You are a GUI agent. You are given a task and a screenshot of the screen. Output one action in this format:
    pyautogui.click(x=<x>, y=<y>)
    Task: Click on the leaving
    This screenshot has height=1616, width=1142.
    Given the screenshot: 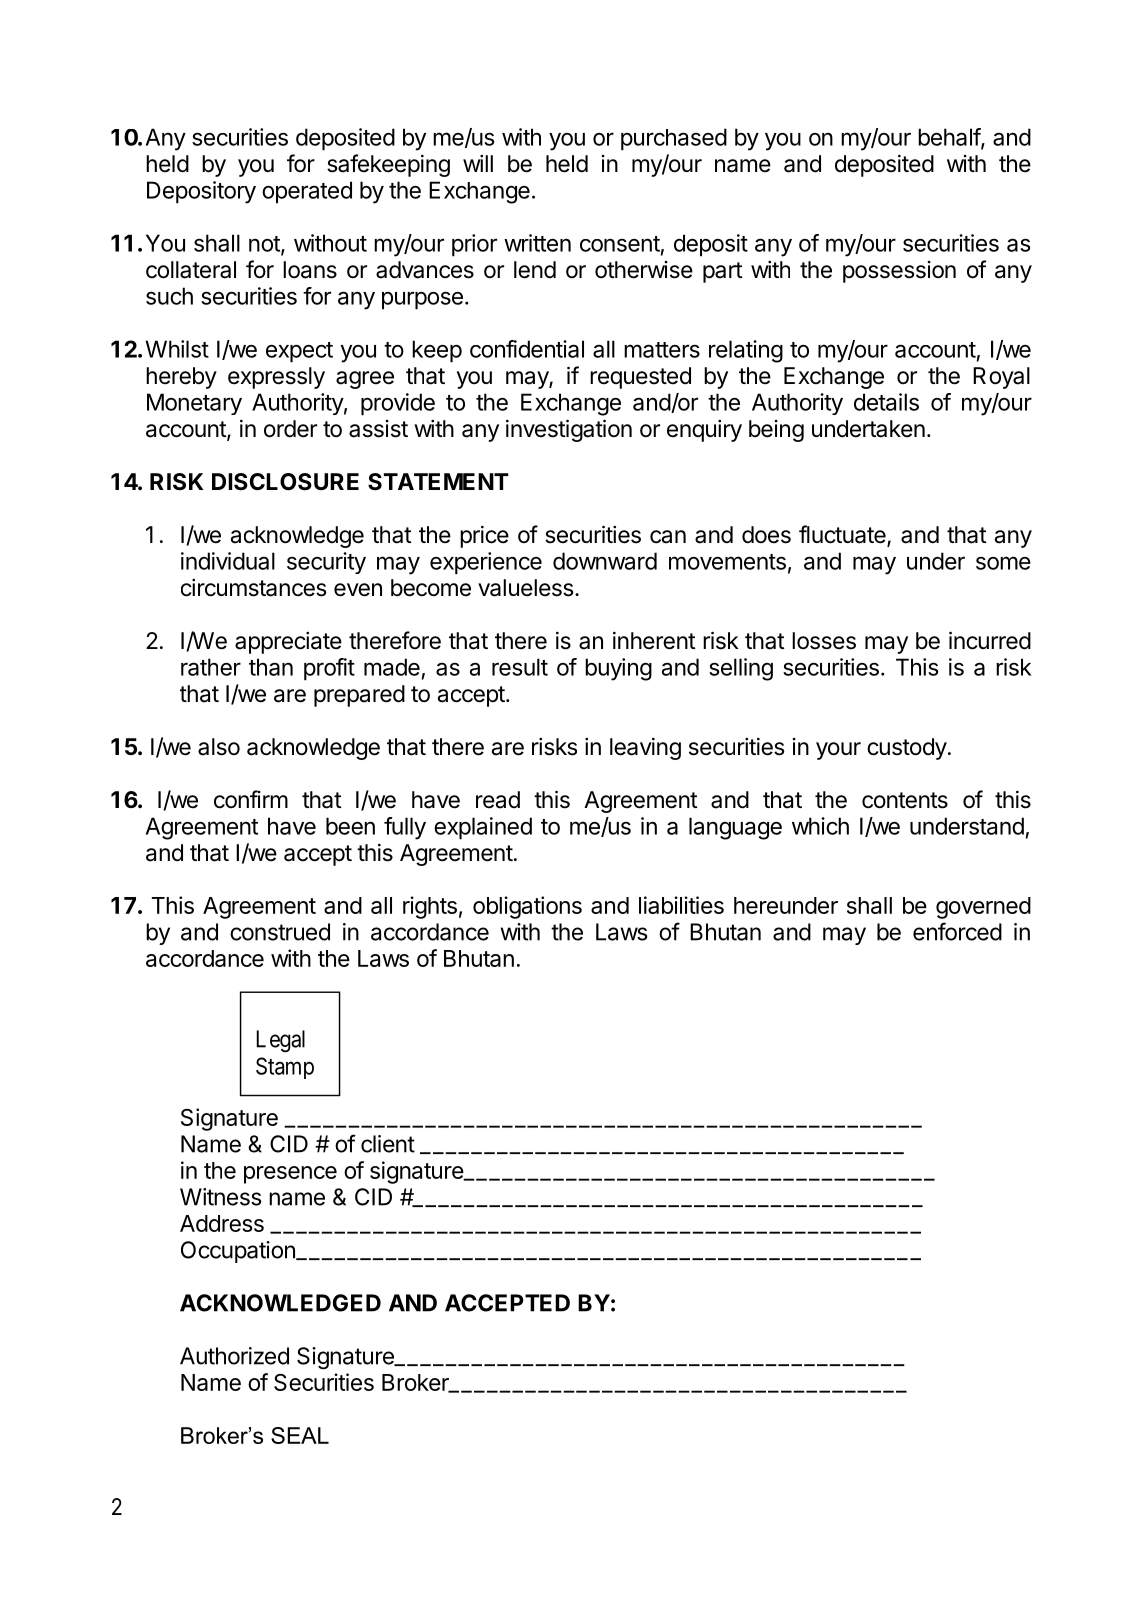 What is the action you would take?
    pyautogui.click(x=645, y=748)
